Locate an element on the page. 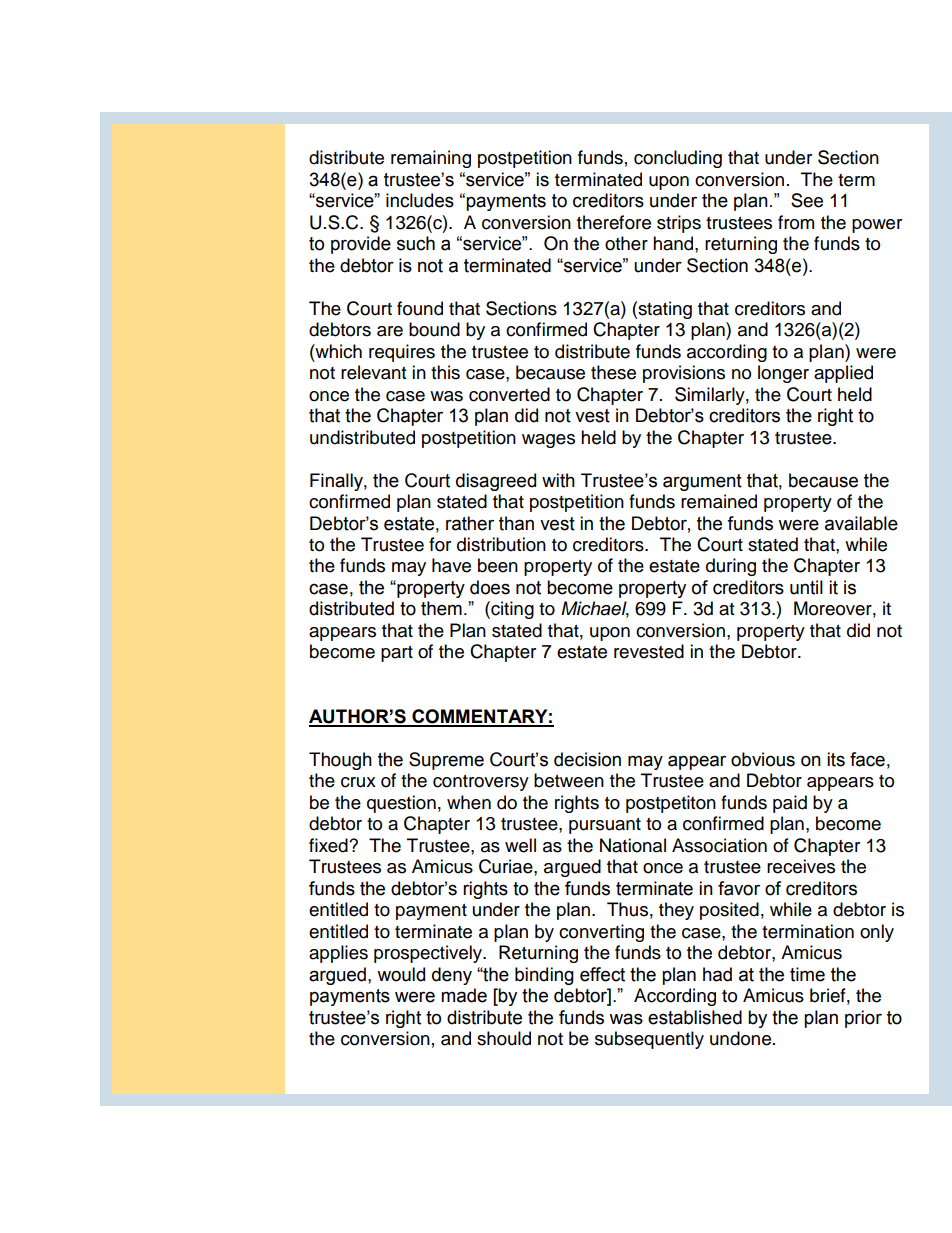  therefore is located at coordinates (614, 222).
